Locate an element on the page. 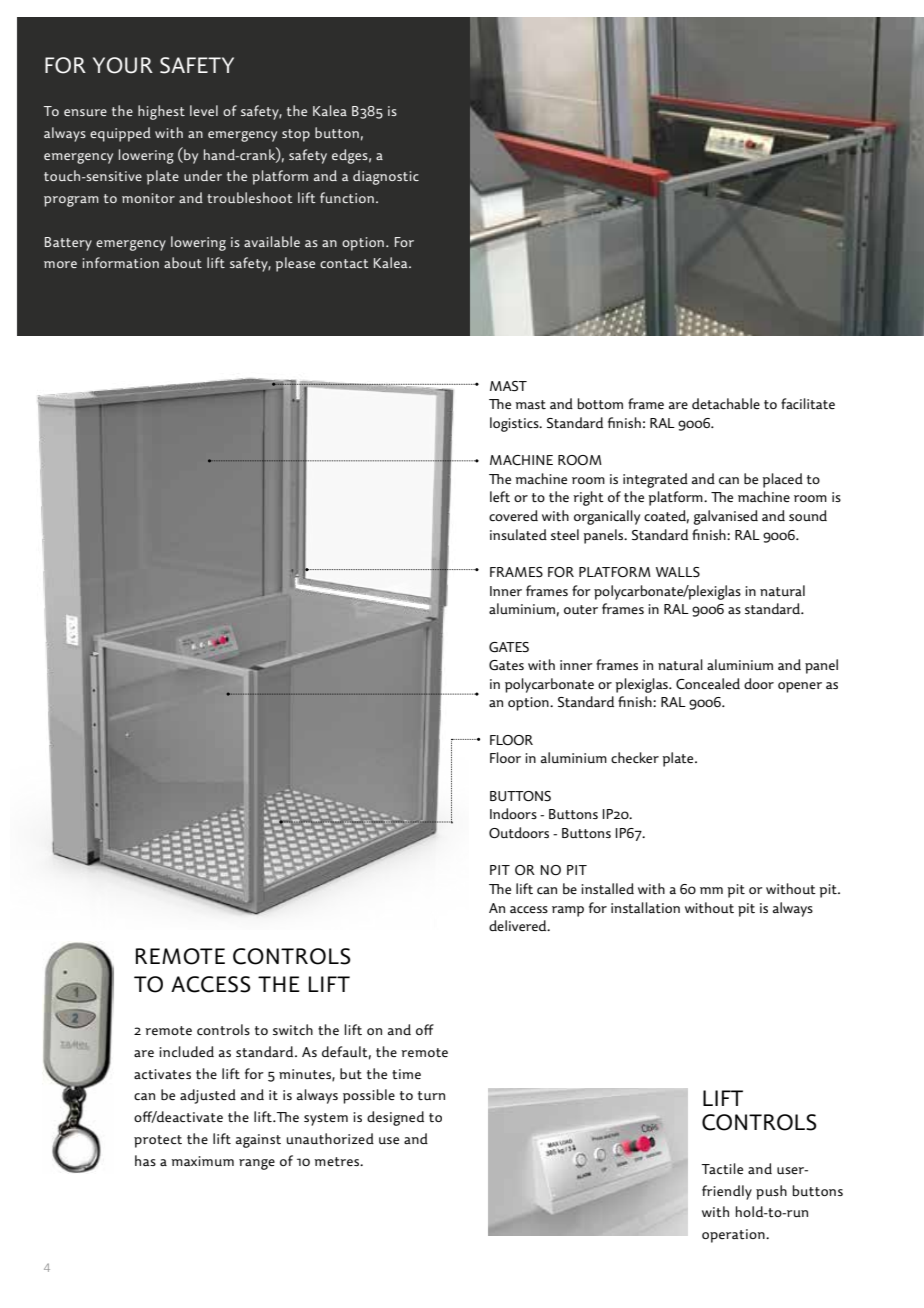  insulated is located at coordinates (518, 534).
